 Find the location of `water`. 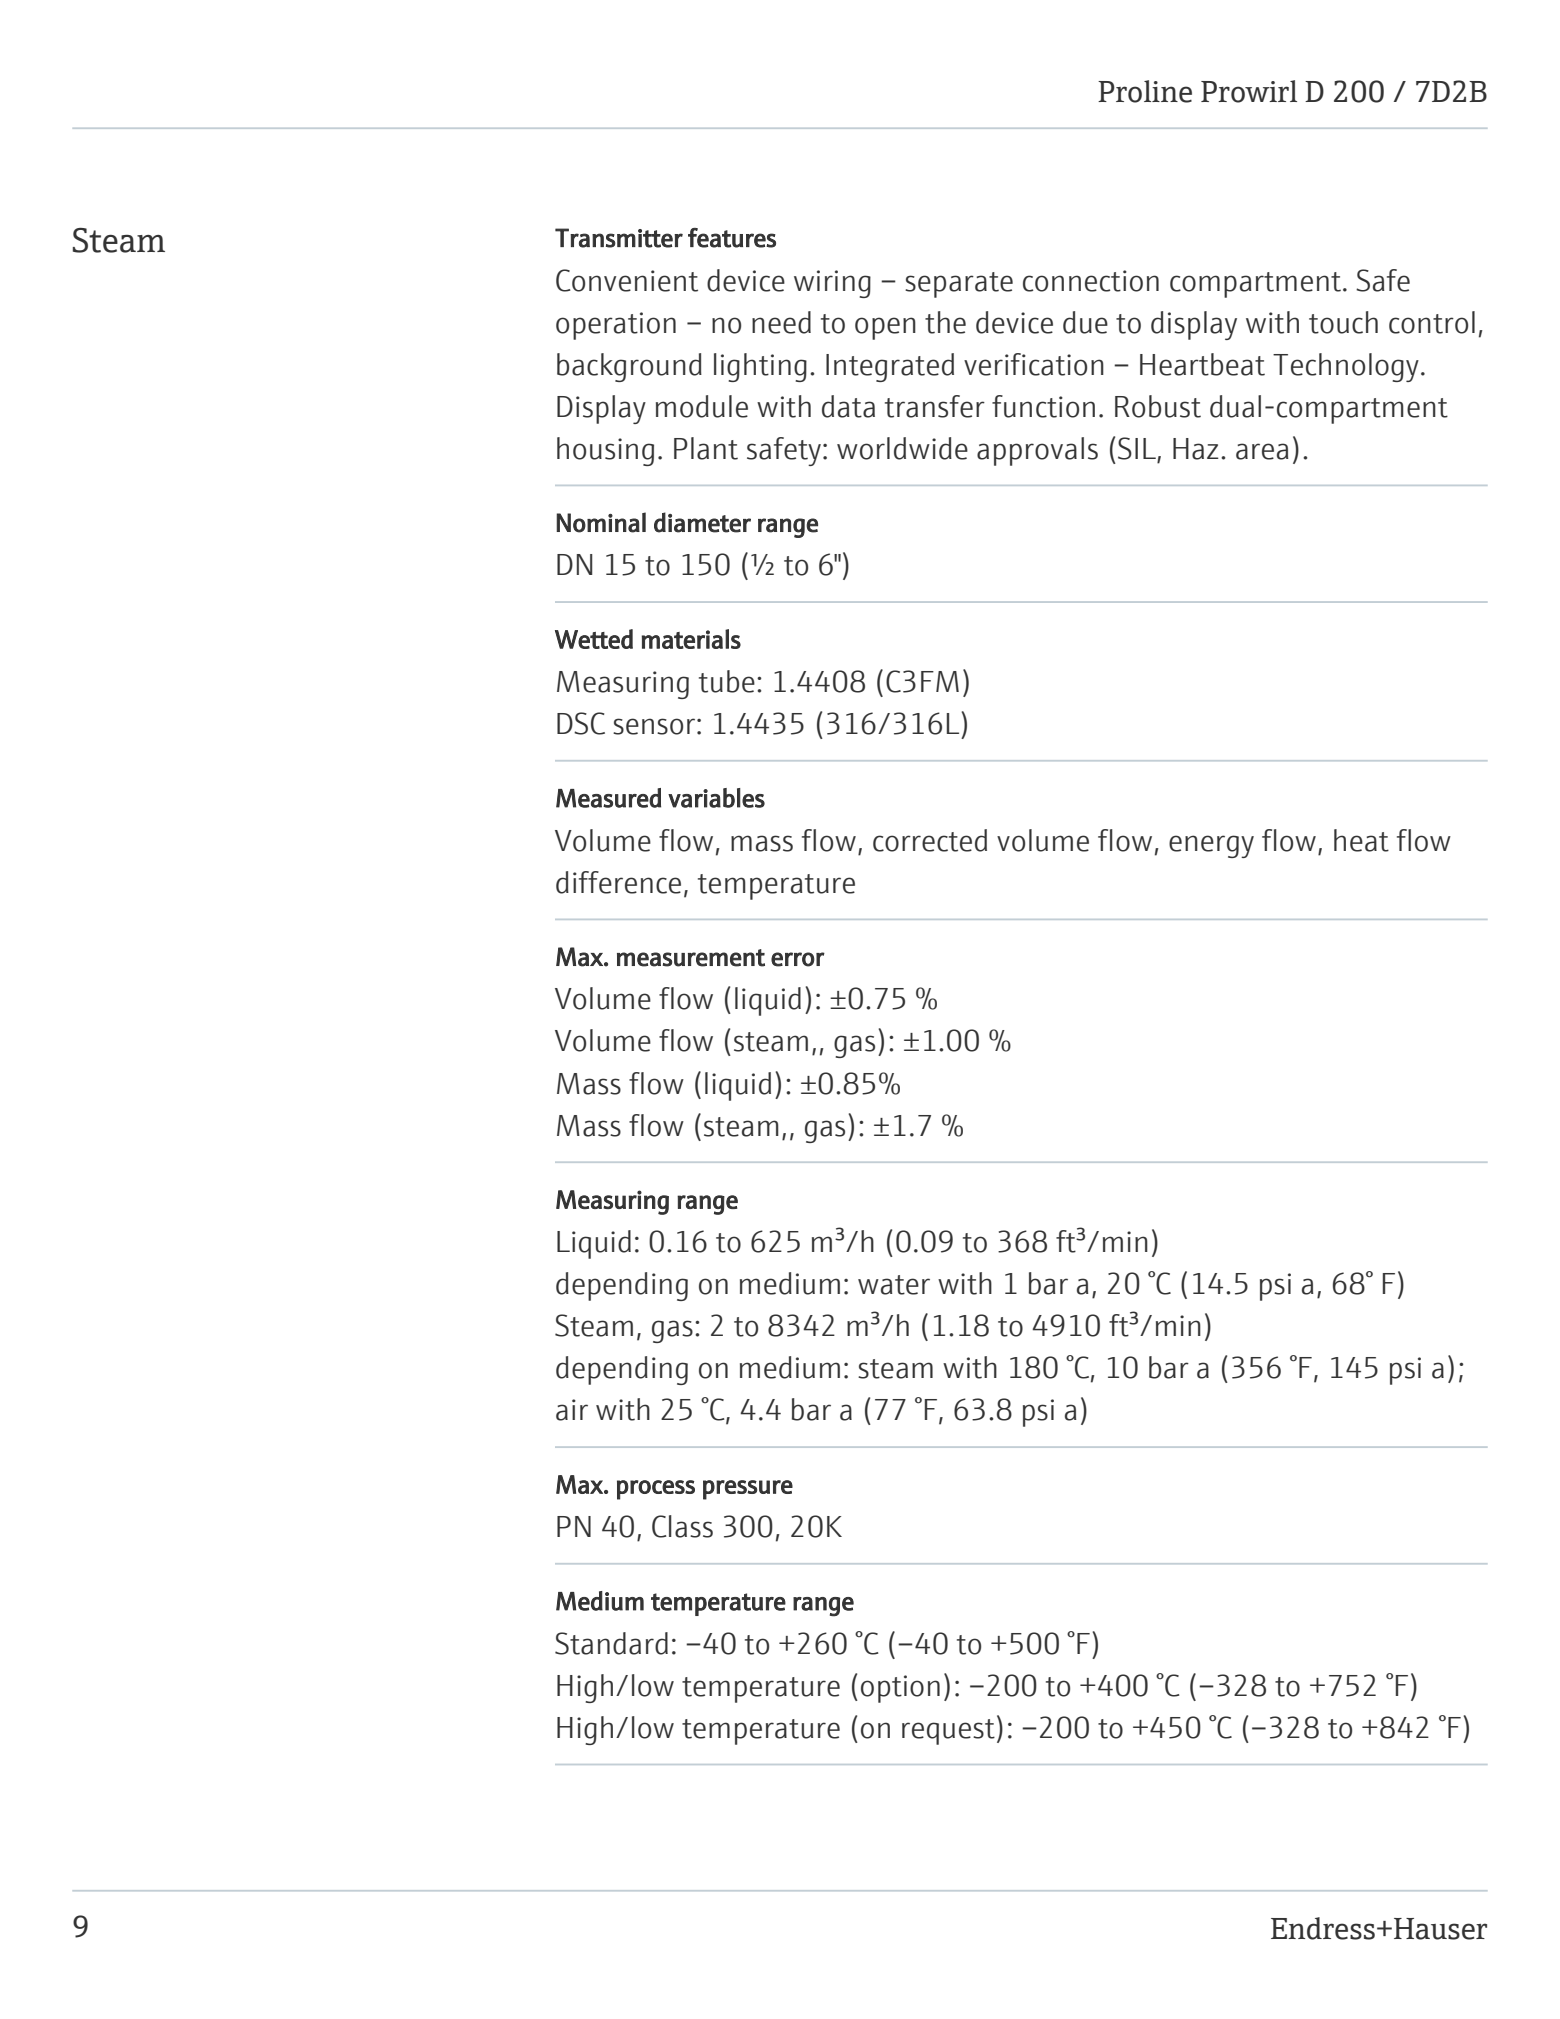

water is located at coordinates (894, 1285).
